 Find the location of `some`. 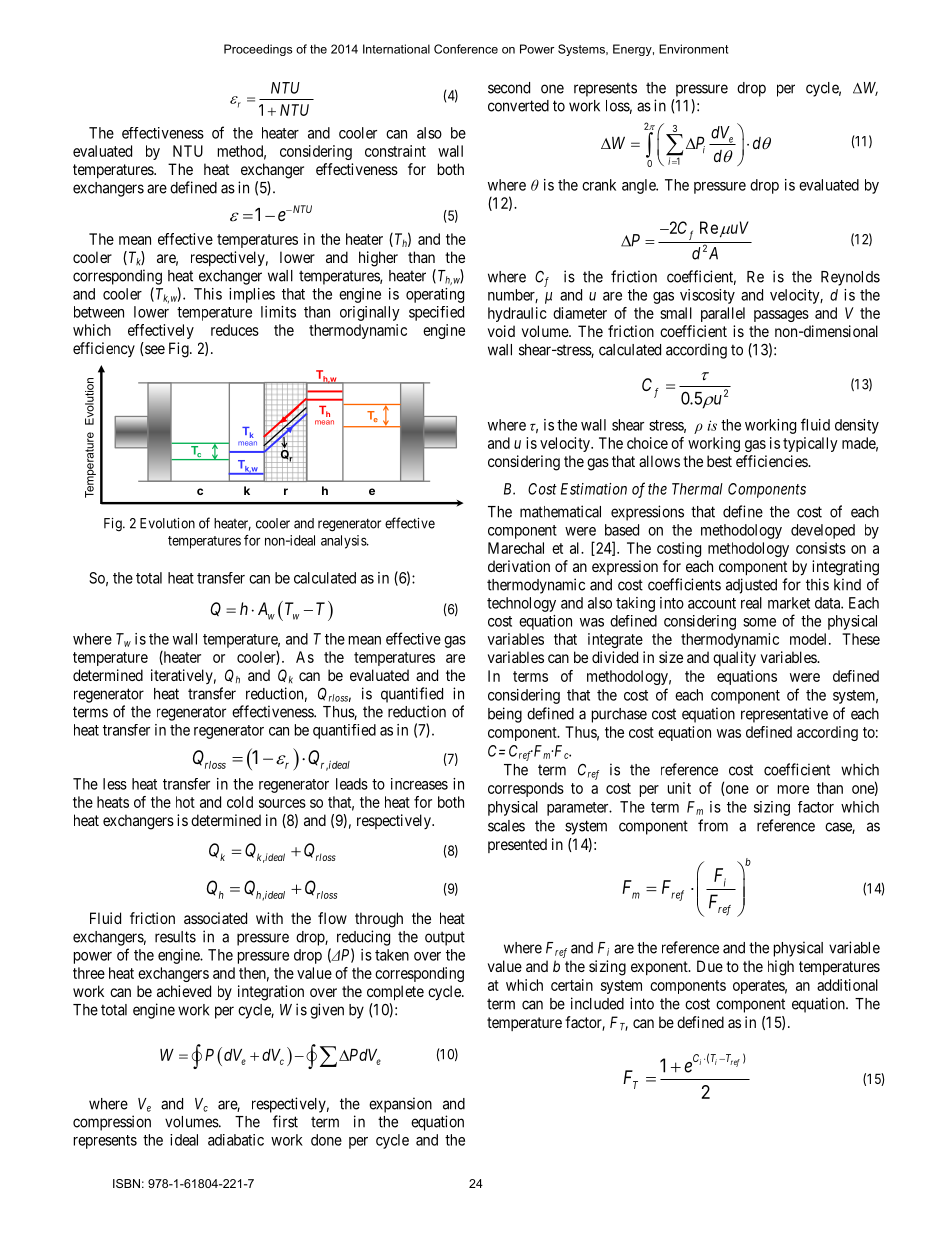

some is located at coordinates (759, 622).
